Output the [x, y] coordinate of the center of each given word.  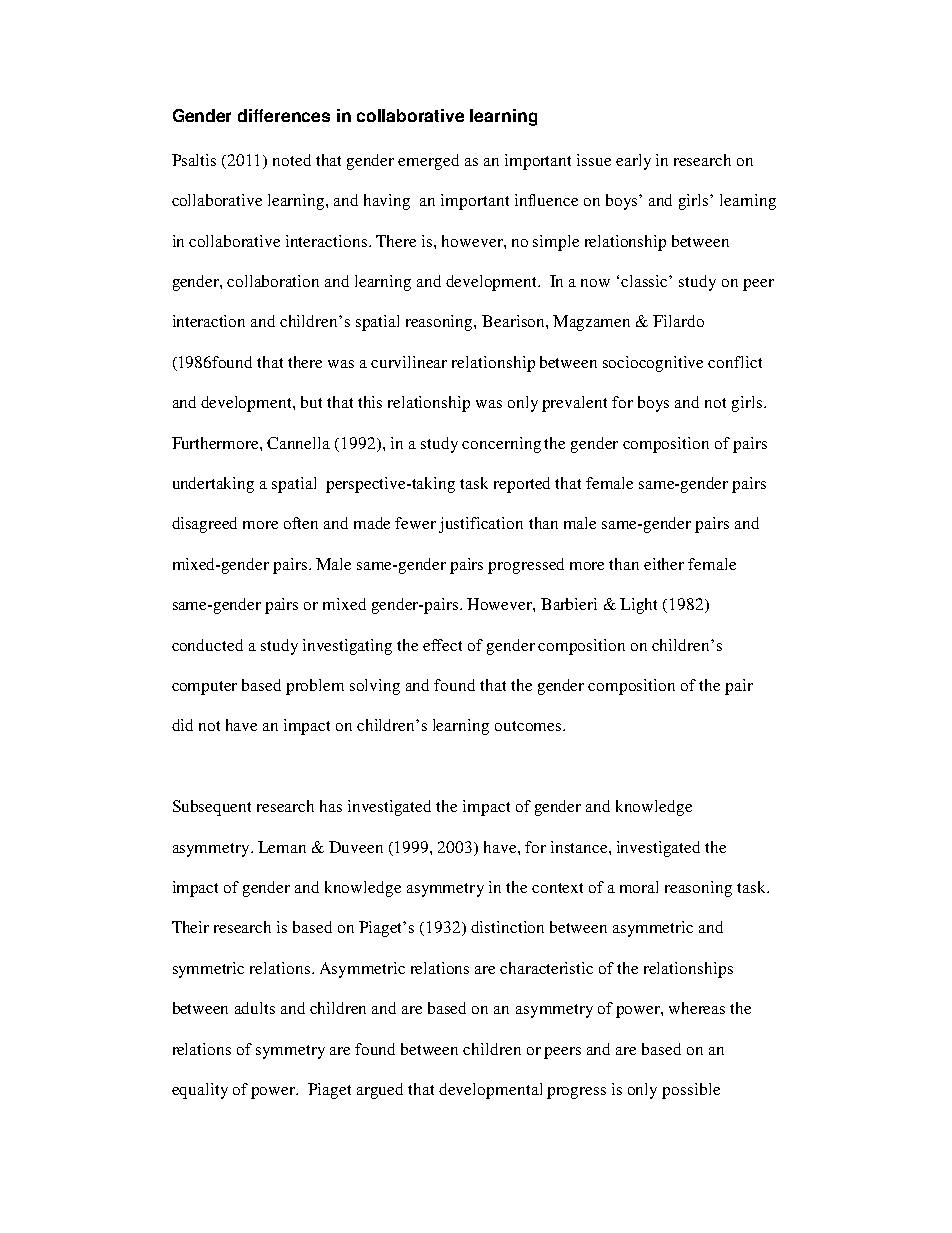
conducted [207, 645]
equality [200, 1091]
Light [638, 606]
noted [292, 160]
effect [442, 645]
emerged [428, 162]
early [633, 162]
